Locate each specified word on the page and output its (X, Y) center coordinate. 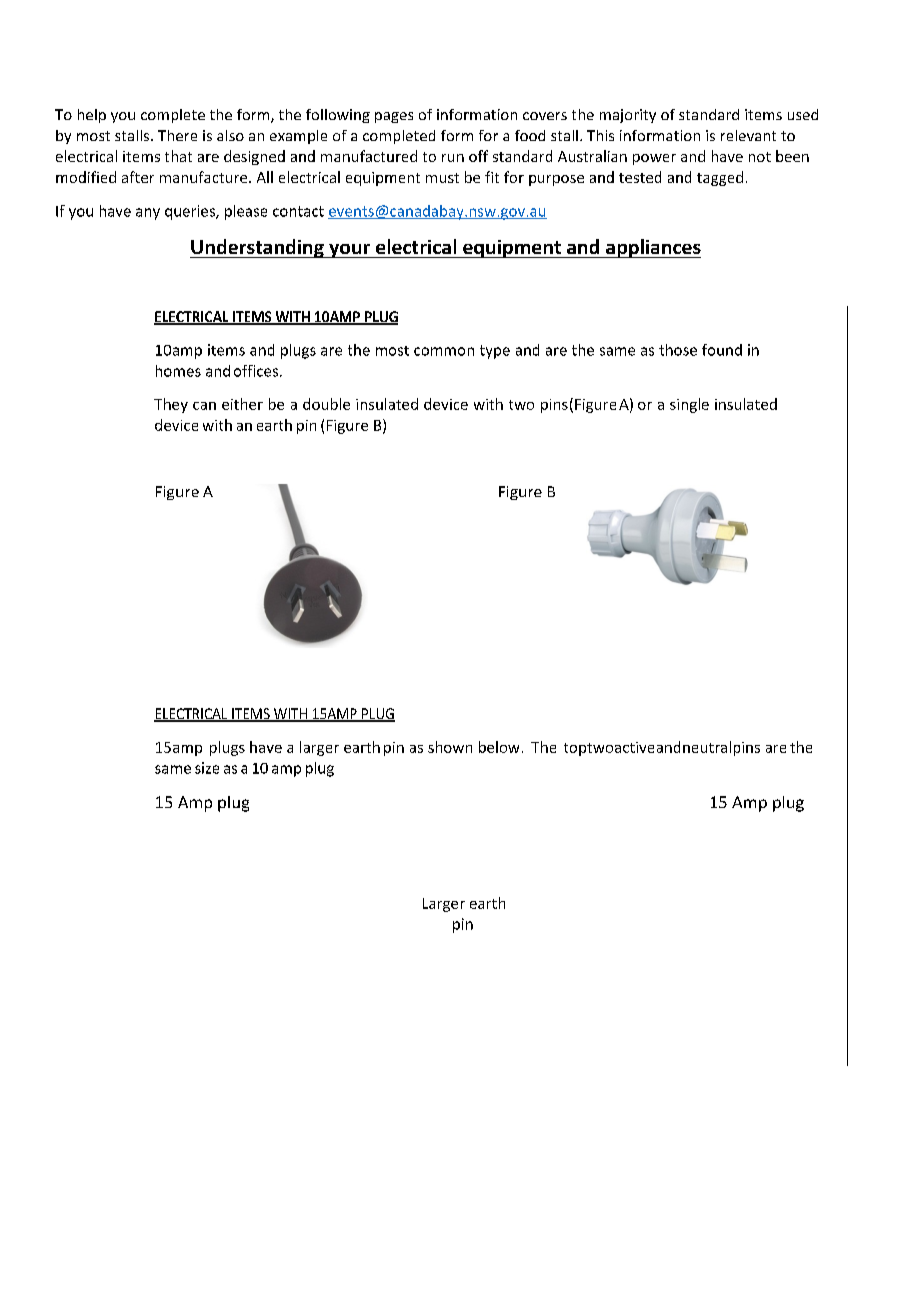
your (349, 251)
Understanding (258, 248)
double (326, 404)
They (171, 405)
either (242, 404)
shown (450, 747)
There (177, 135)
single (689, 405)
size (207, 768)
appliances (652, 248)
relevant (748, 135)
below (499, 747)
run (453, 158)
